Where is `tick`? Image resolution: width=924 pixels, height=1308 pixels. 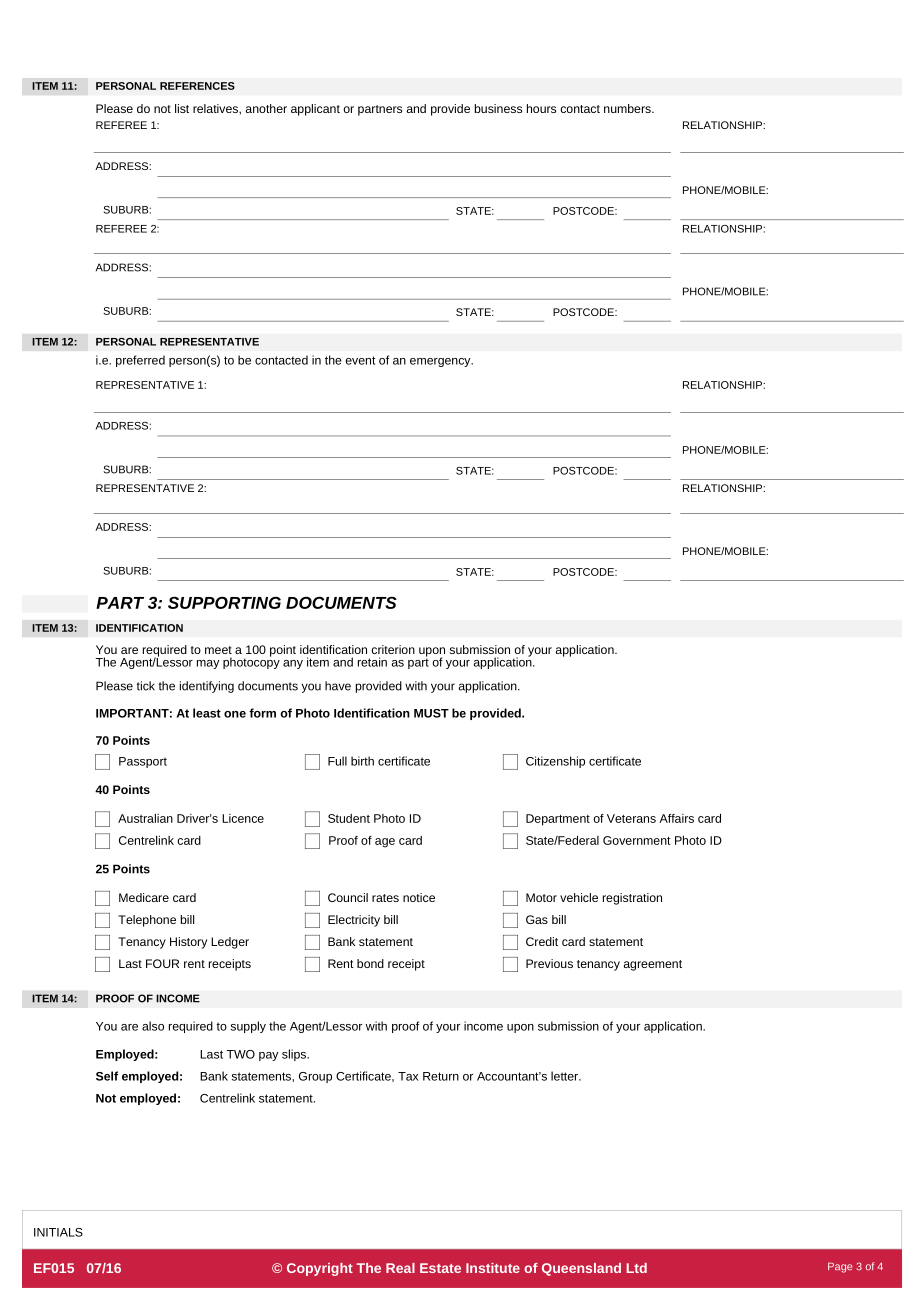 tick is located at coordinates (146, 686).
